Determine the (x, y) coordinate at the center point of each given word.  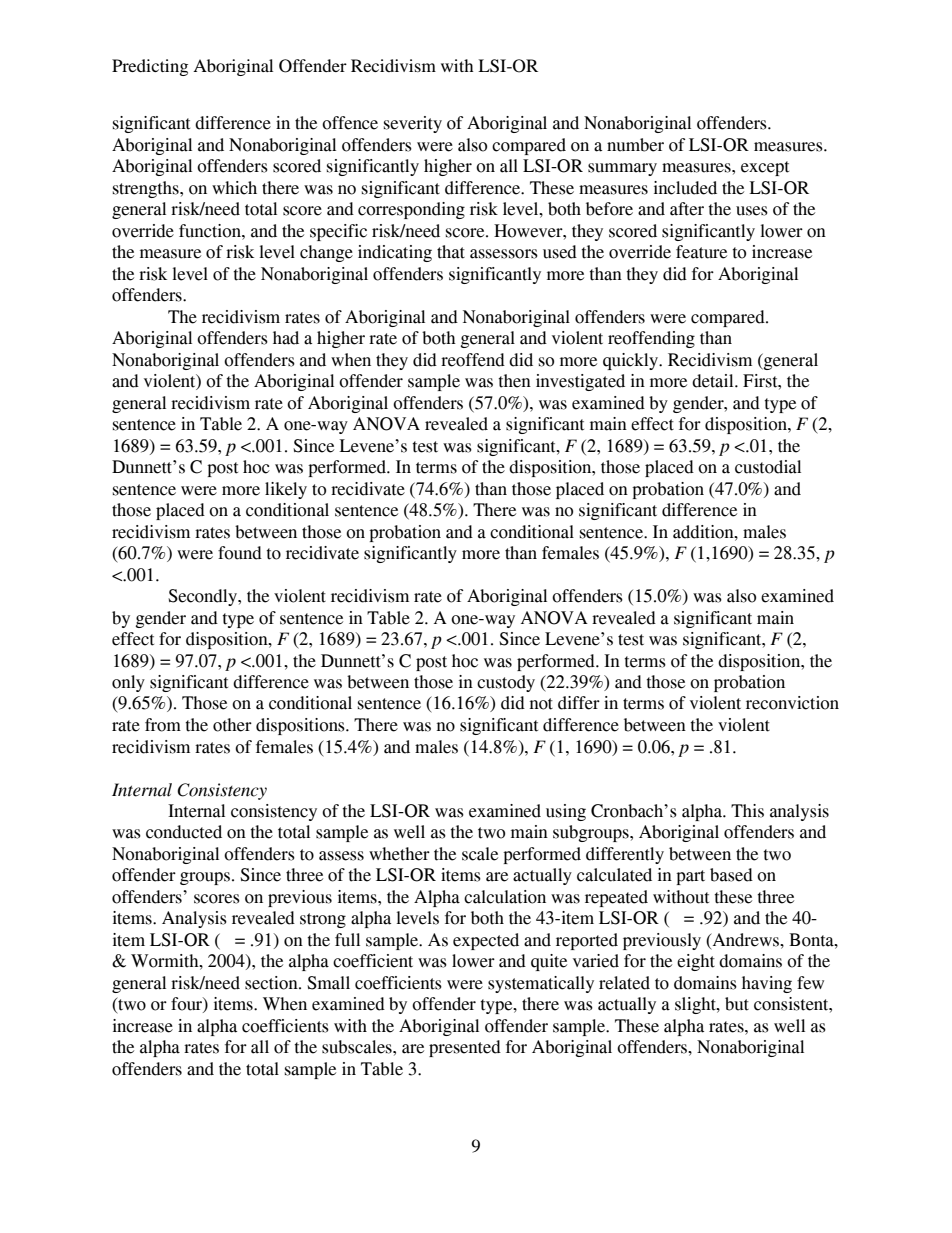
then (515, 381)
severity (413, 124)
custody (506, 683)
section (272, 983)
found (240, 553)
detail (714, 381)
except (765, 168)
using (566, 812)
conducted (184, 832)
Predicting (150, 67)
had (286, 338)
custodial (768, 467)
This (747, 811)
